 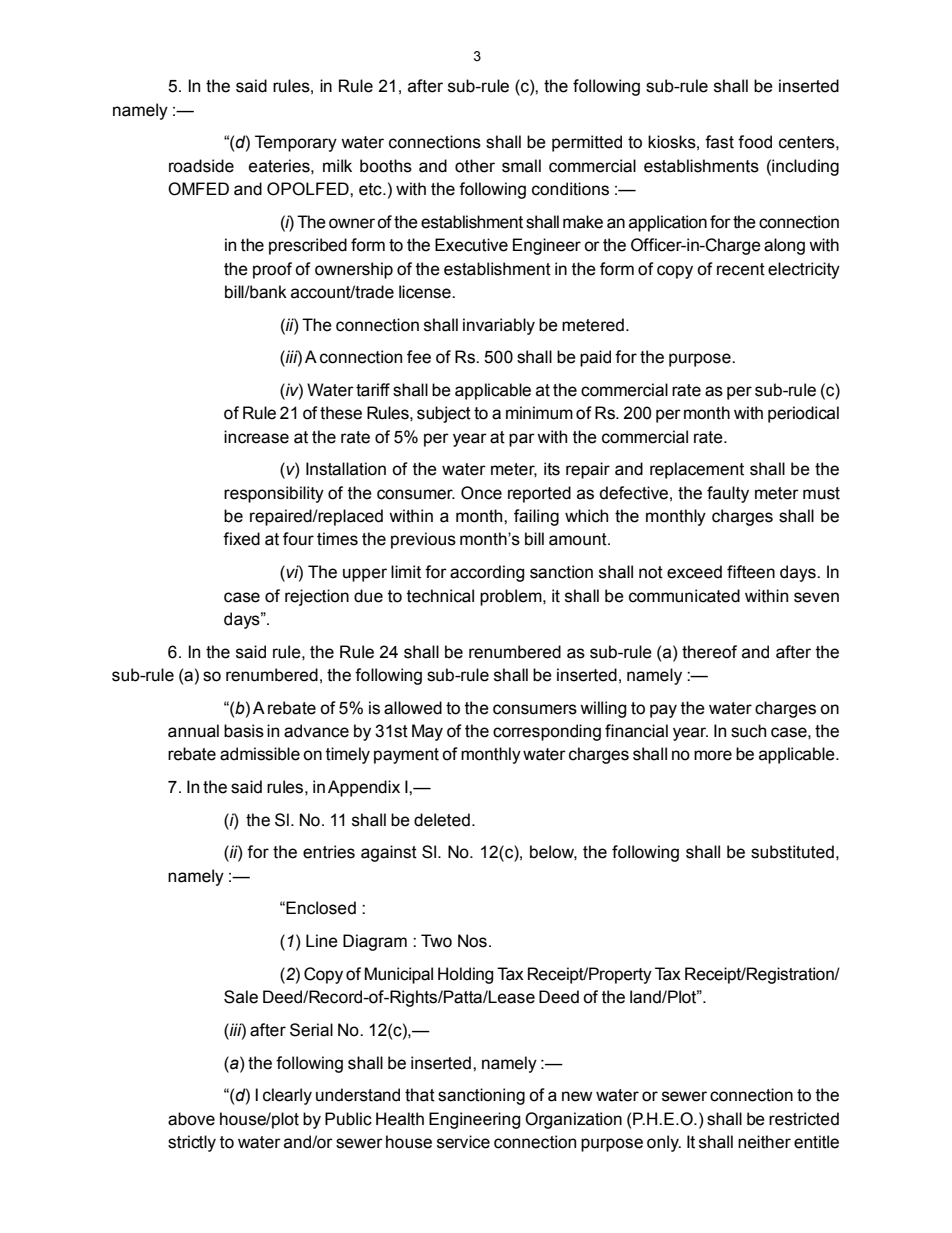 What do you see at coordinates (755, 142) in the screenshot?
I see `food` at bounding box center [755, 142].
